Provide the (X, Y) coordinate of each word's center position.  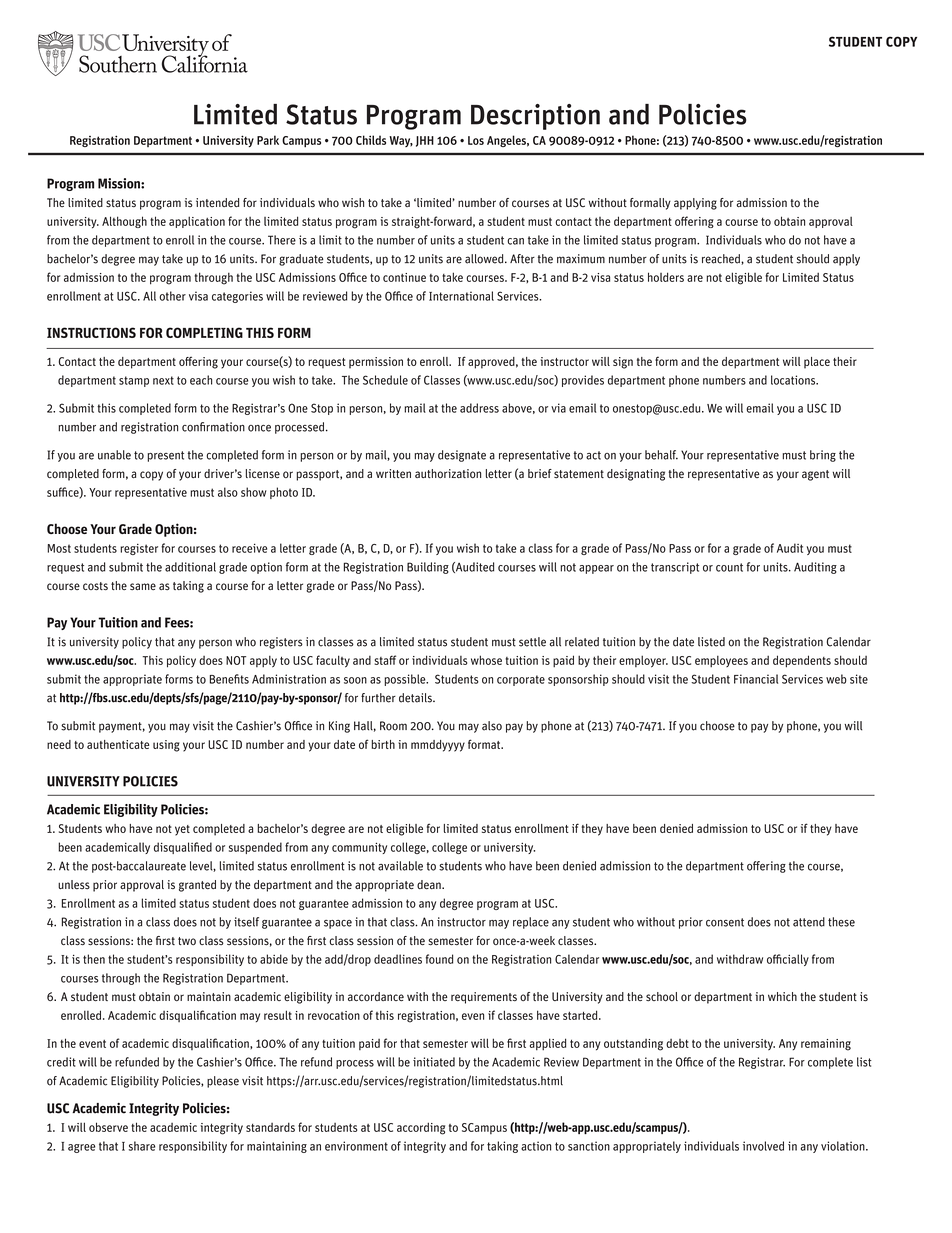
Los (476, 140)
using (166, 746)
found (439, 959)
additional (190, 567)
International (461, 296)
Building (428, 568)
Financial (756, 679)
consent (725, 922)
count (729, 567)
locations (794, 380)
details (416, 698)
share (142, 1146)
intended (217, 202)
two (187, 941)
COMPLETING (204, 332)
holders (666, 277)
